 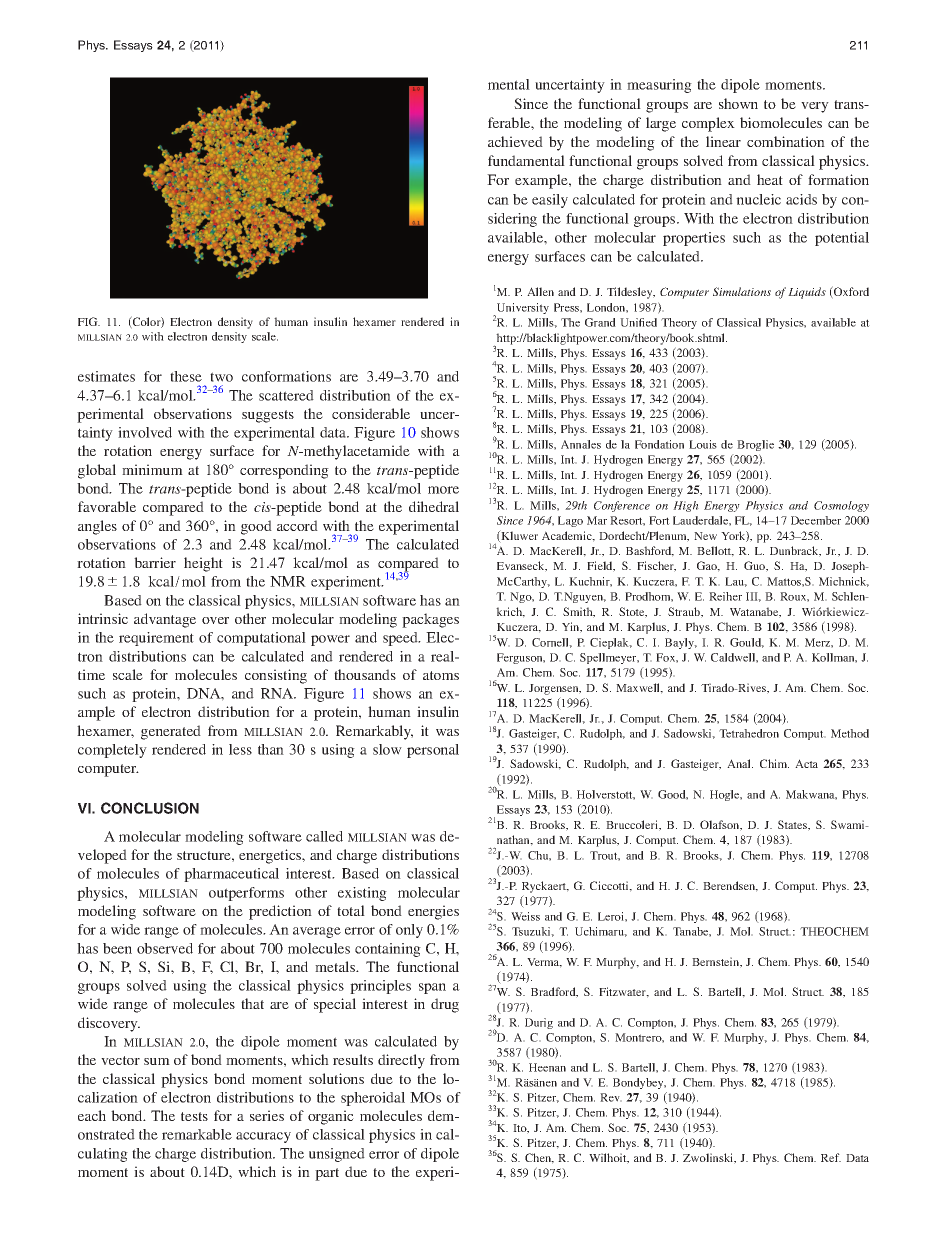 What do you see at coordinates (165, 620) in the screenshot?
I see `advantage` at bounding box center [165, 620].
